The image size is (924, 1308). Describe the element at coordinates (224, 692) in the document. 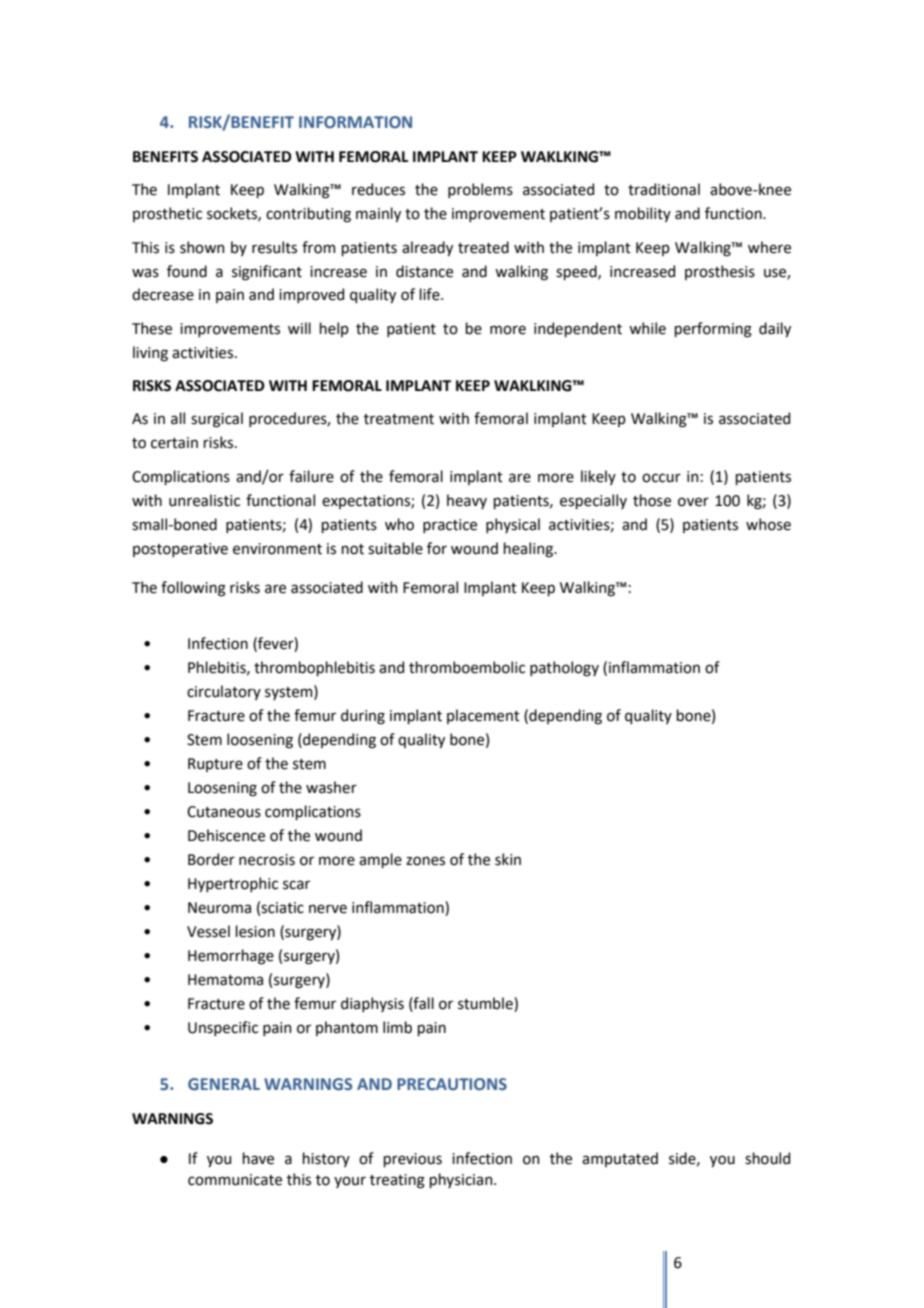

I see `circulatory` at that location.
